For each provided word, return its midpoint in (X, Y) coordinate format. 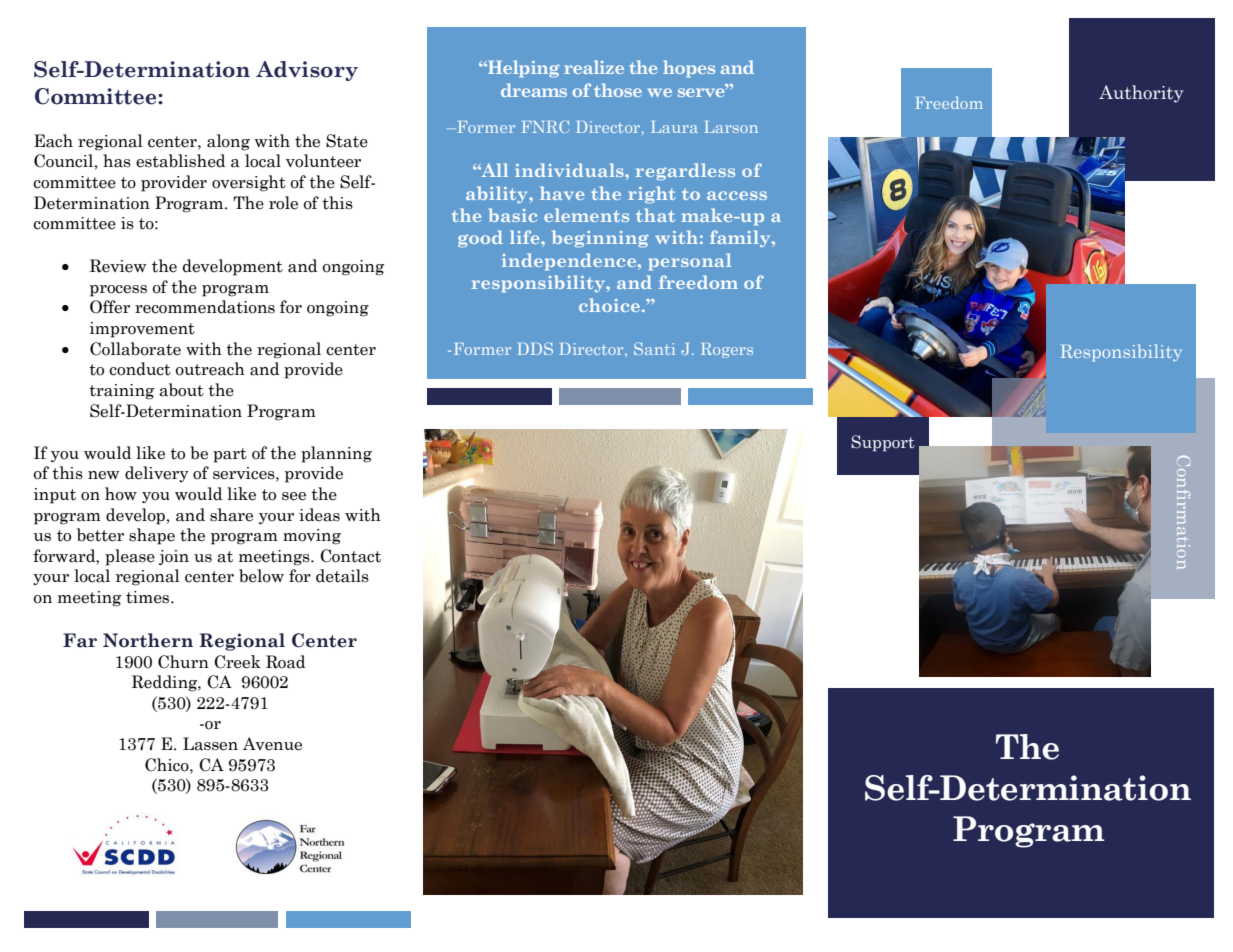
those (618, 90)
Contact (350, 556)
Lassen (210, 744)
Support (883, 443)
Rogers (727, 350)
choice (609, 305)
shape (152, 536)
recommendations (205, 307)
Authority (1141, 94)
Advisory (307, 71)
